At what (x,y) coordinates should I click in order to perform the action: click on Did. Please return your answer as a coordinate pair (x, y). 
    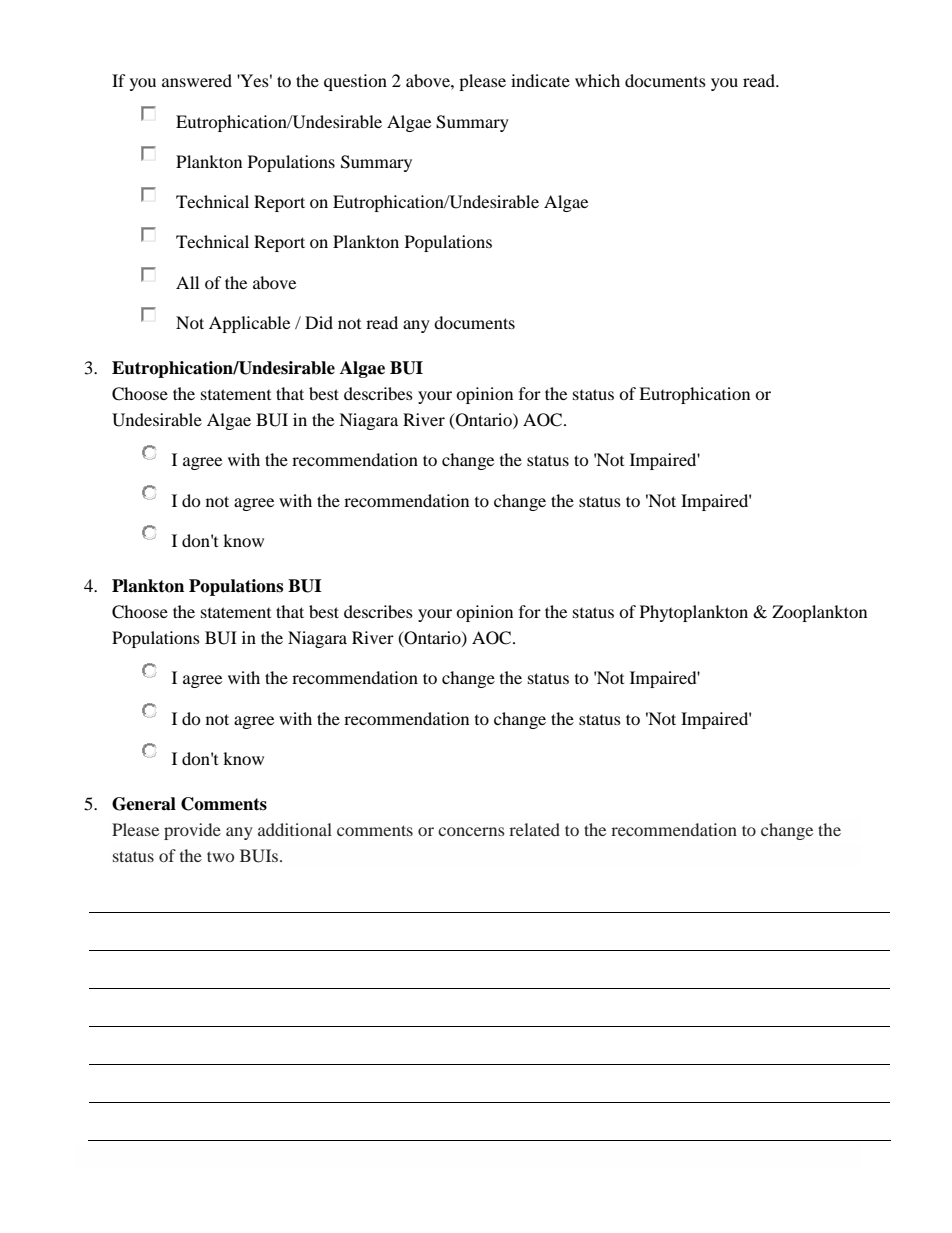
    Looking at the image, I should click on (319, 322).
